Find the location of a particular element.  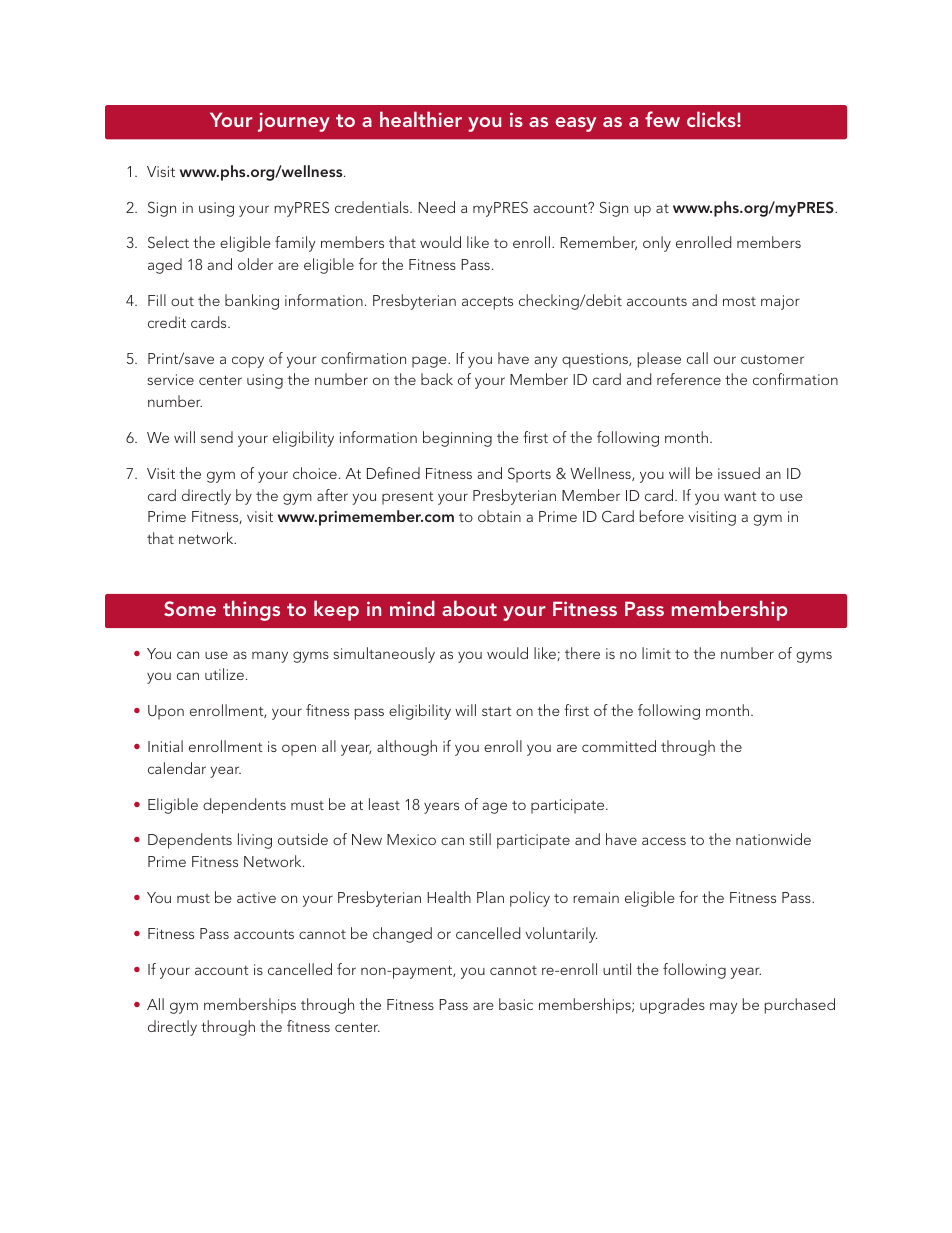

journey is located at coordinates (294, 122).
